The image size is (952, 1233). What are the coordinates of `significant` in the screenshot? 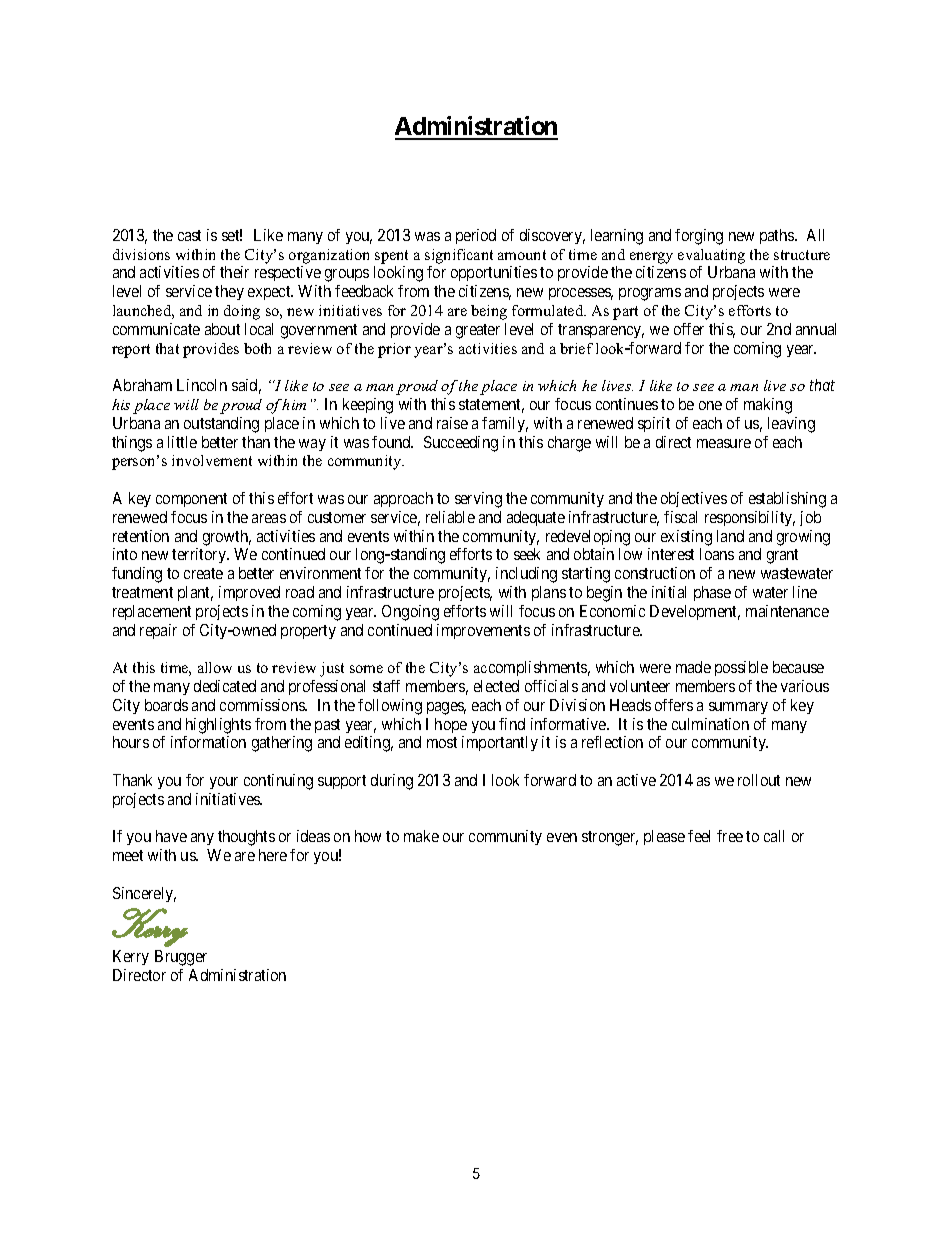 It's located at (459, 256).
